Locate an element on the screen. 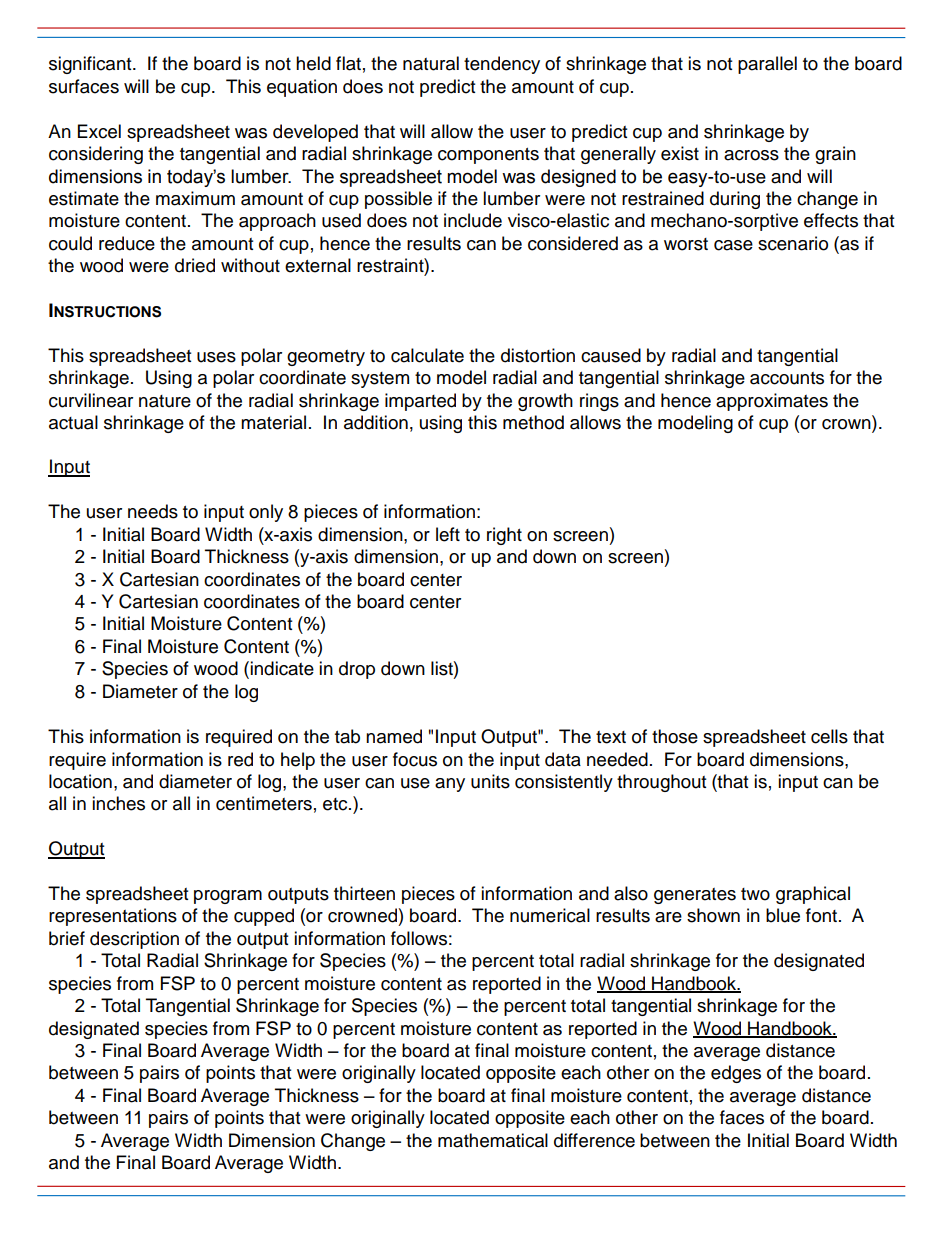 The image size is (952, 1233). needs is located at coordinates (153, 511).
